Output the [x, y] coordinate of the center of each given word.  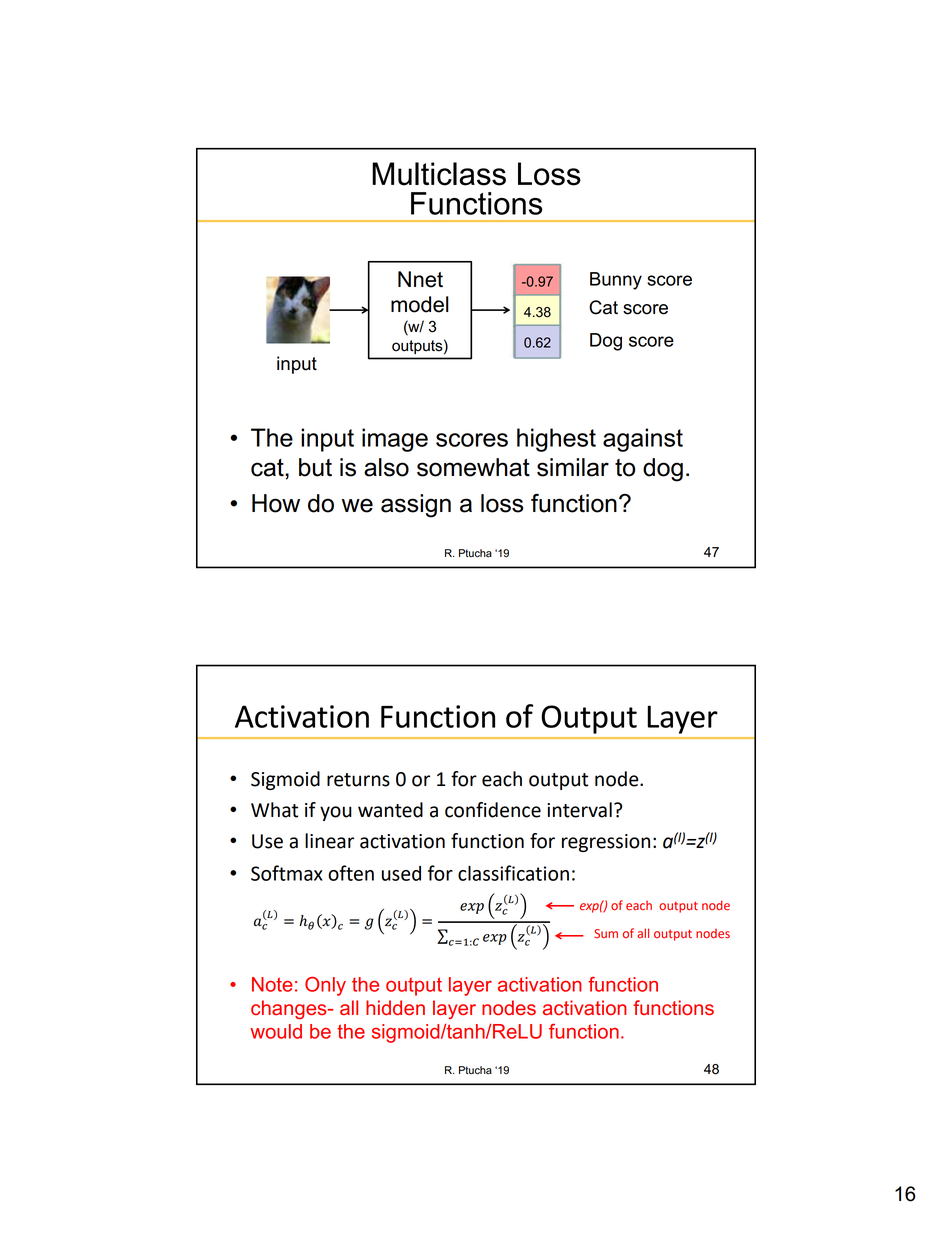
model [420, 304]
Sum [606, 933]
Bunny [616, 281]
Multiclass [439, 174]
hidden [395, 1007]
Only [325, 986]
